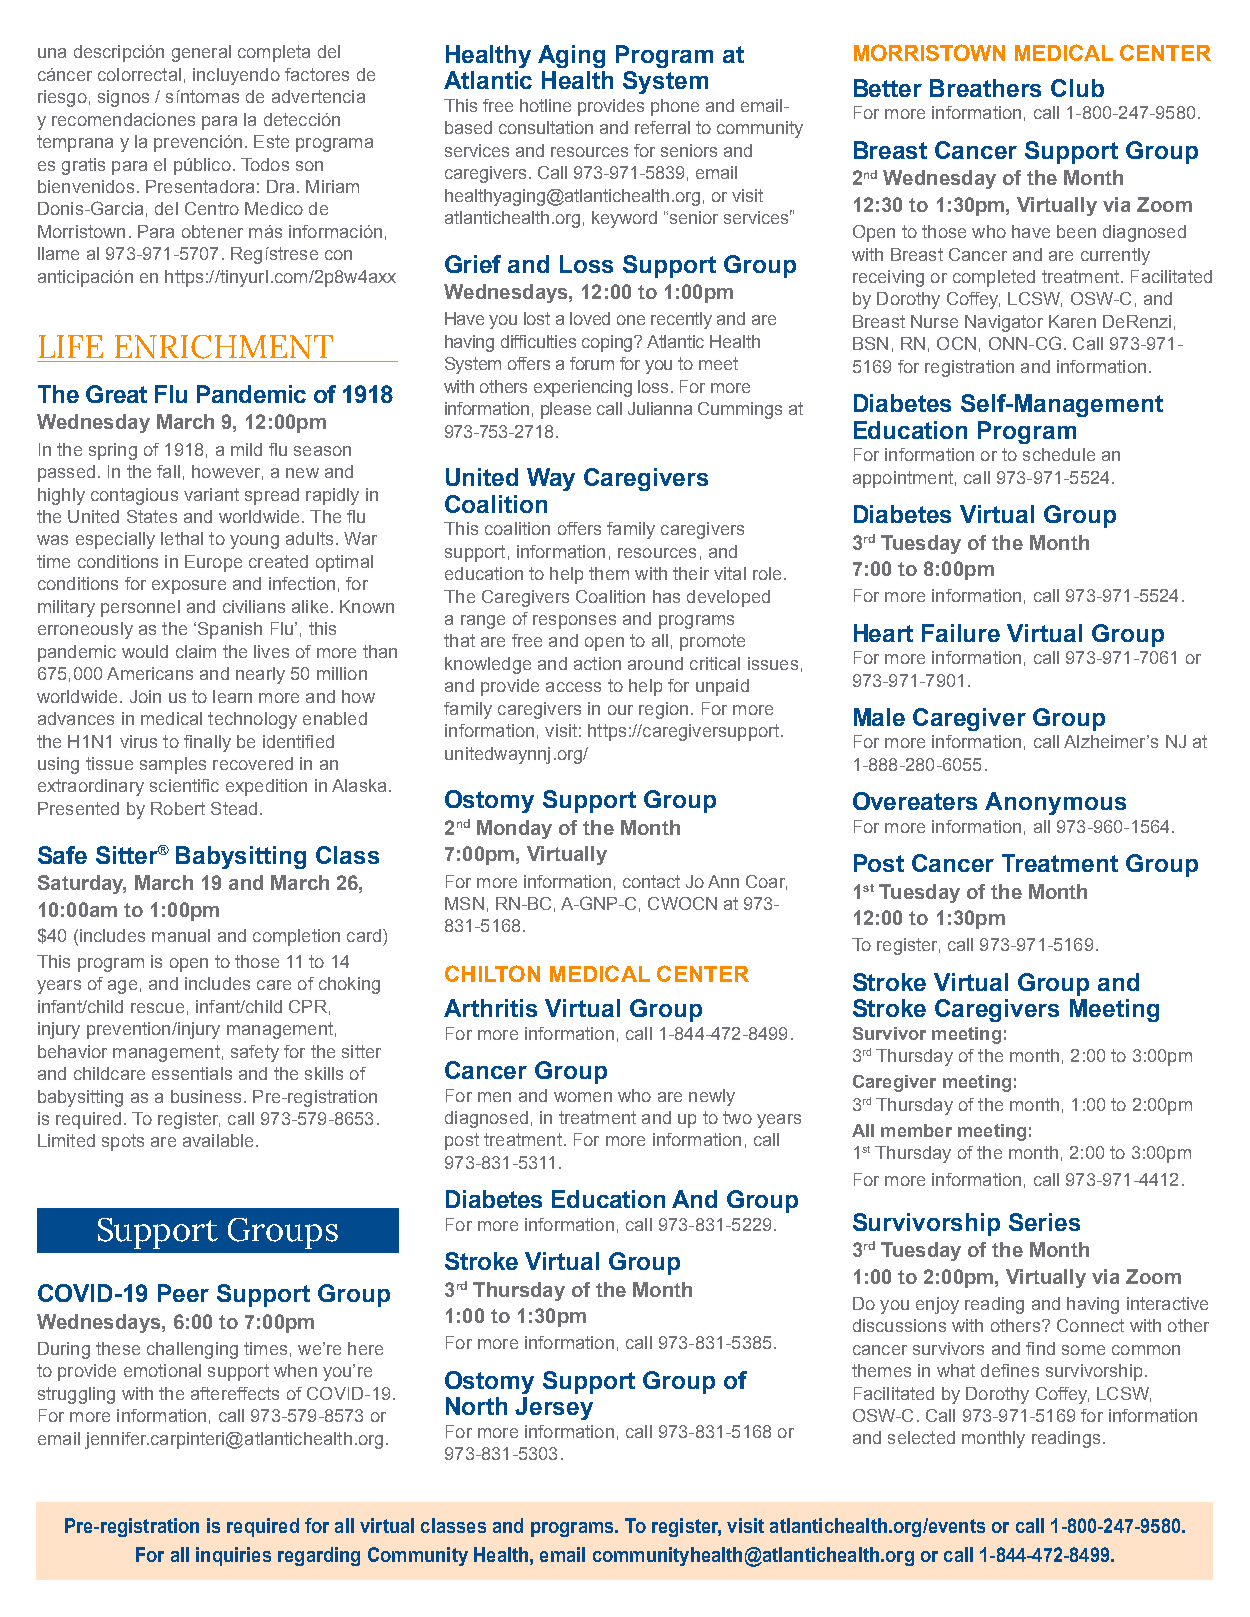 This screenshot has height=1617, width=1250. What do you see at coordinates (1077, 88) in the screenshot?
I see `Club` at bounding box center [1077, 88].
